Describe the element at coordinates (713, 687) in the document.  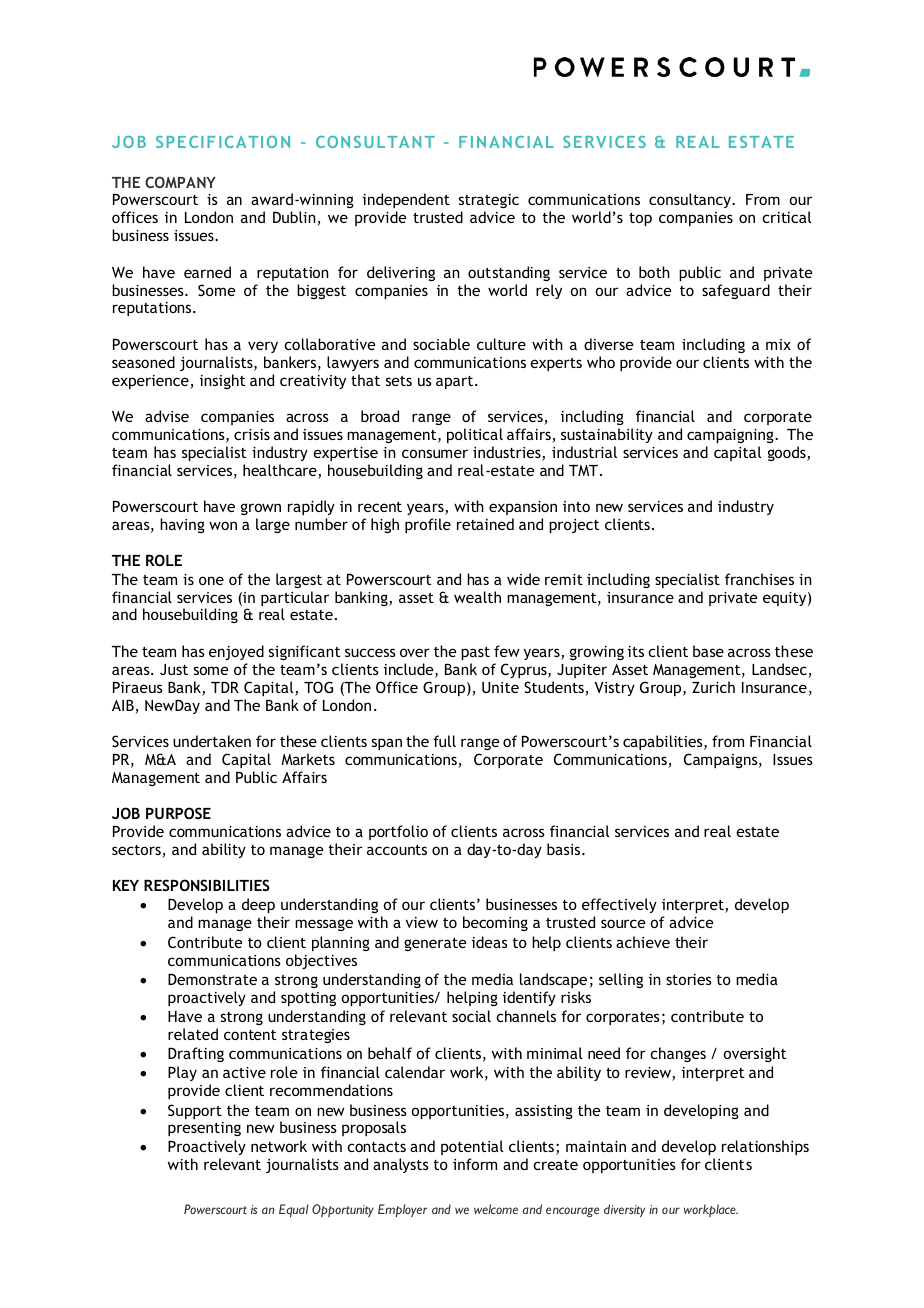
I see `Zurich` at that location.
